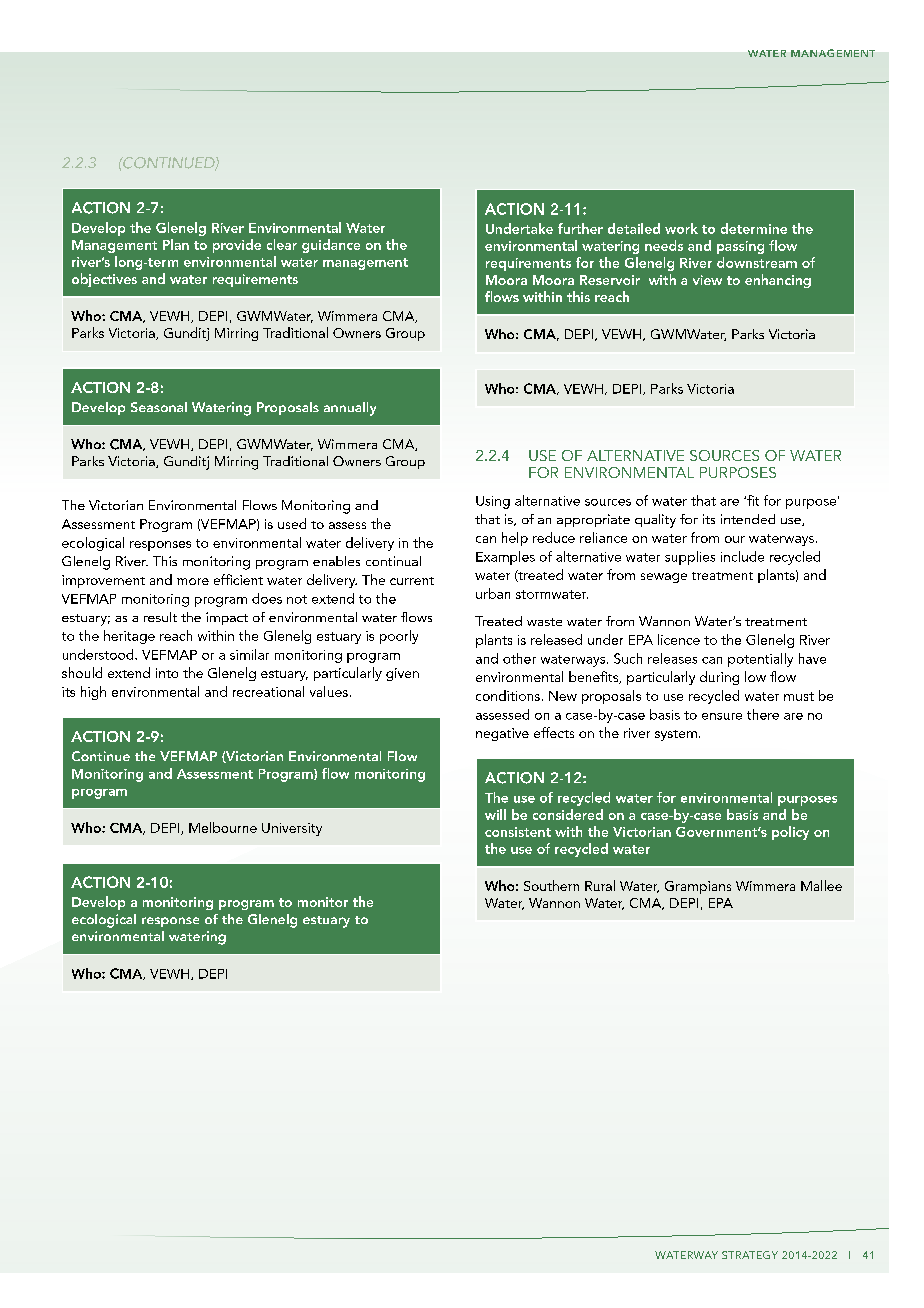 The width and height of the document is (924, 1308). Describe the element at coordinates (412, 581) in the document. I see `current` at that location.
